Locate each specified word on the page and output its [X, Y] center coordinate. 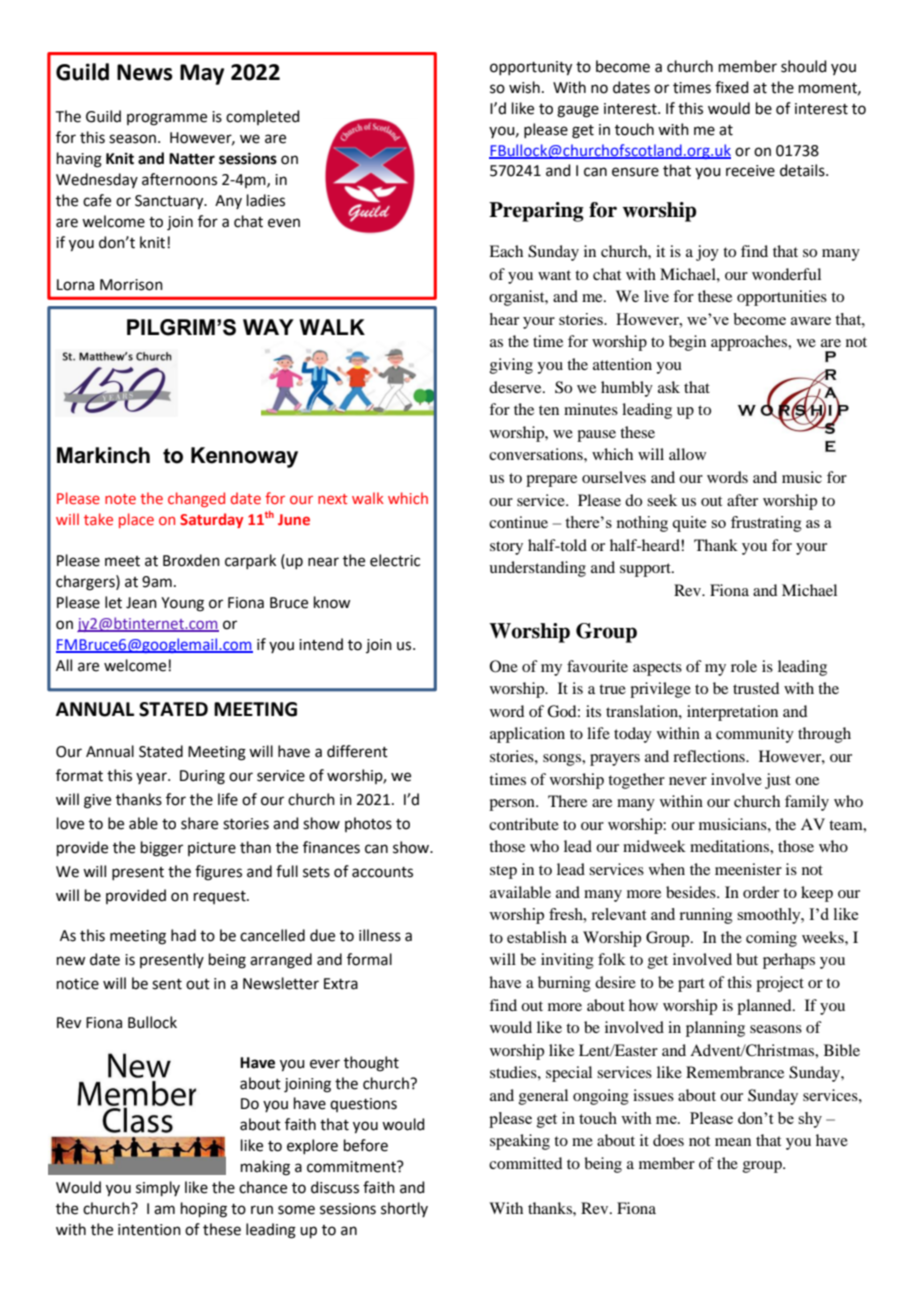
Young [182, 604]
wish [524, 87]
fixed [732, 87]
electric [395, 560]
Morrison [131, 285]
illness [380, 935]
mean [733, 1142]
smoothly [770, 916]
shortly [404, 1209]
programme [167, 119]
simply [158, 1188]
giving [511, 366]
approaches [750, 343]
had [183, 935]
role [744, 666]
